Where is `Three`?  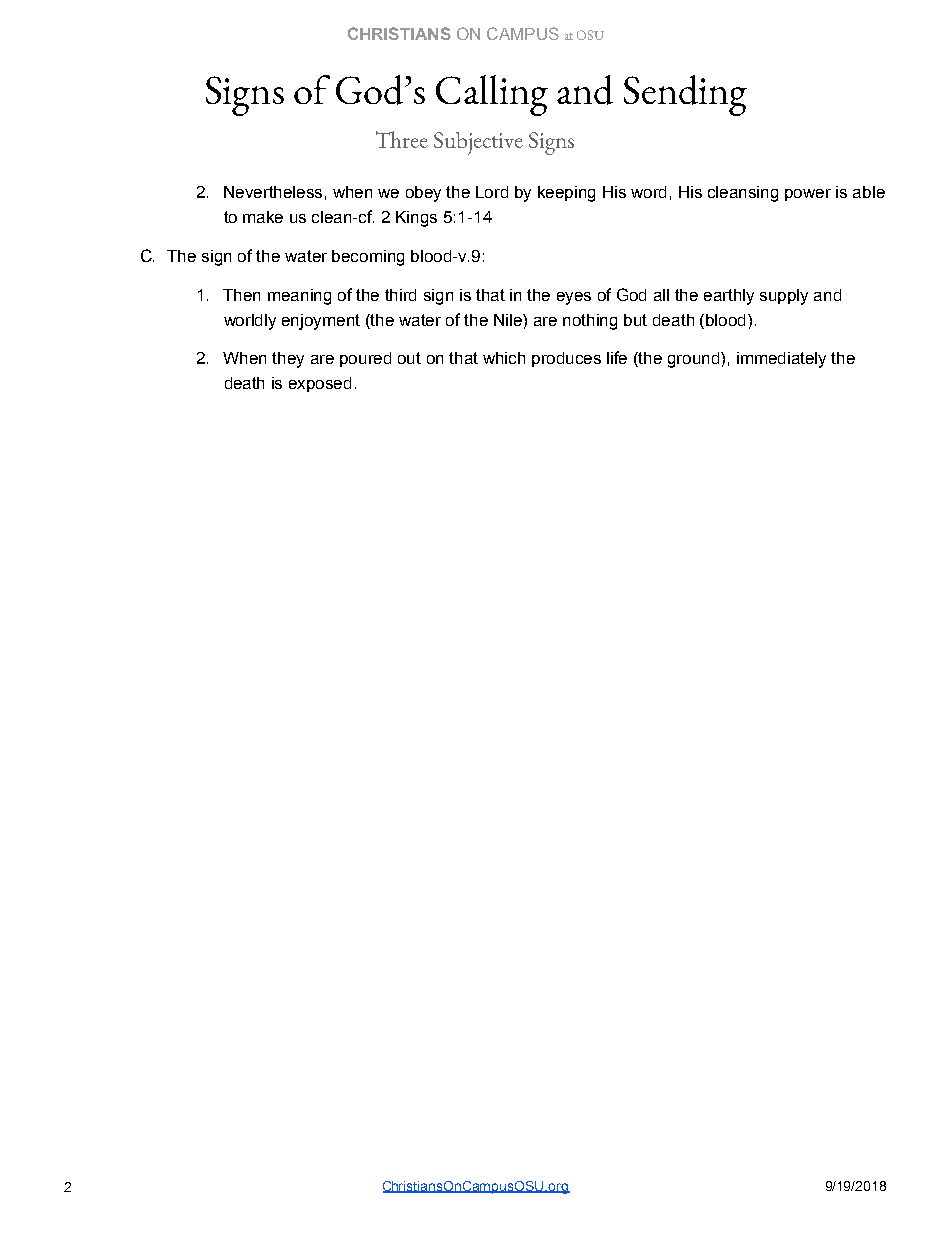 Three is located at coordinates (402, 139).
